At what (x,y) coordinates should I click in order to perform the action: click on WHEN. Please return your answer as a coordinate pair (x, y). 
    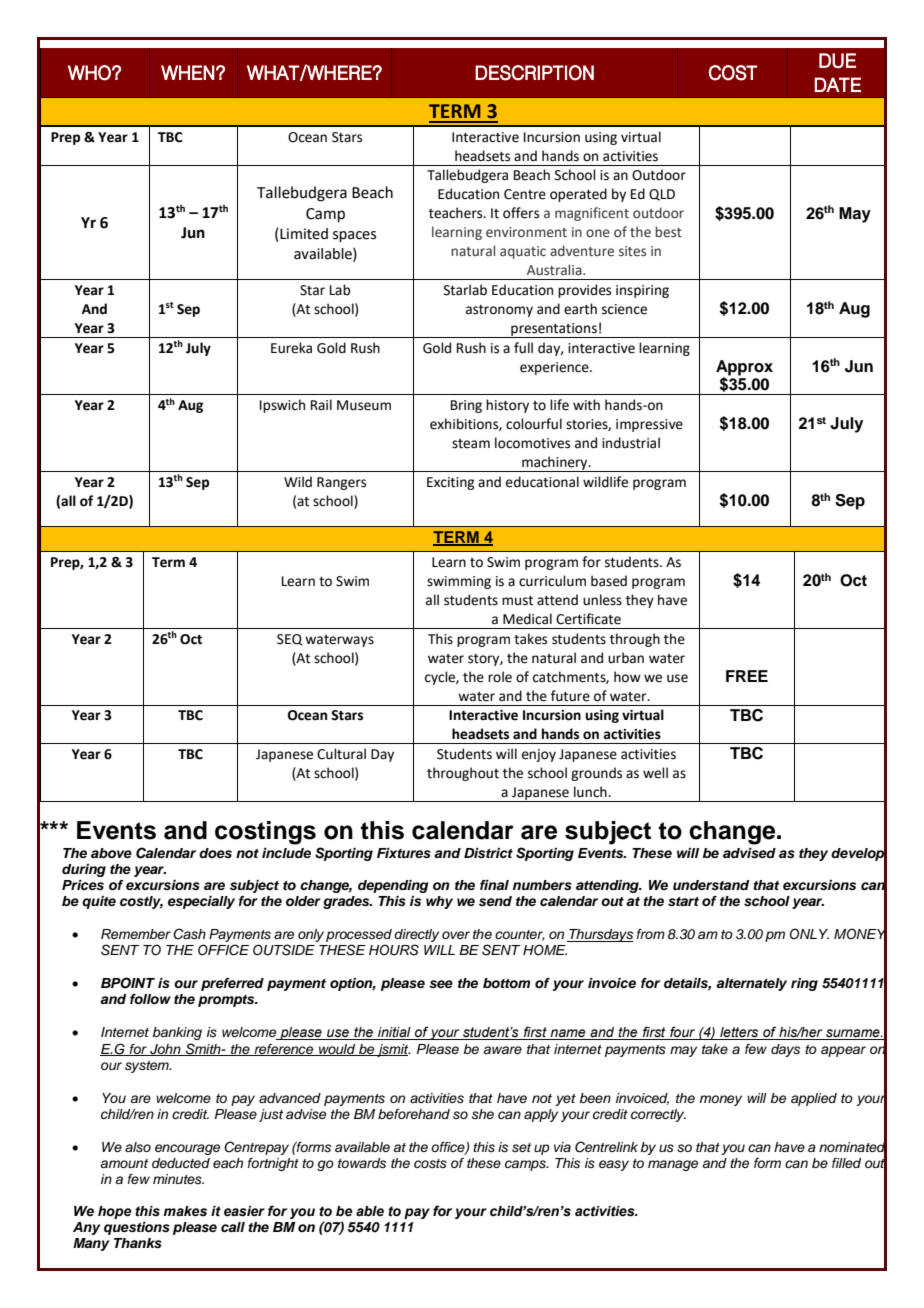
    Looking at the image, I should click on (187, 72).
